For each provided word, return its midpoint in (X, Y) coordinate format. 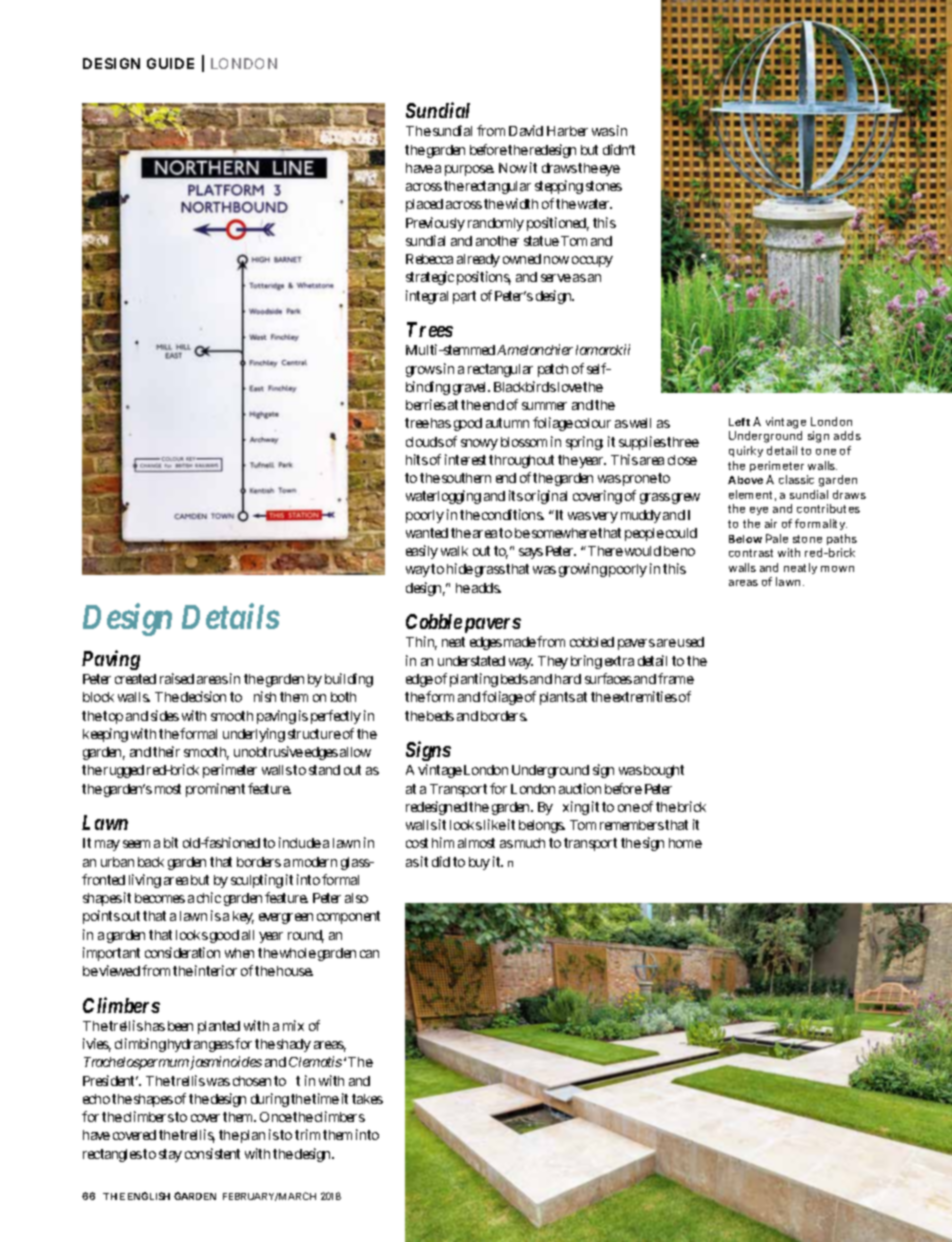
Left (739, 422)
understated (471, 661)
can (369, 954)
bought (664, 771)
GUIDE (170, 63)
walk (454, 551)
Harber (567, 131)
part (464, 297)
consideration (182, 952)
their (166, 751)
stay (170, 1155)
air (771, 523)
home (685, 843)
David (526, 130)
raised (177, 678)
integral (427, 297)
